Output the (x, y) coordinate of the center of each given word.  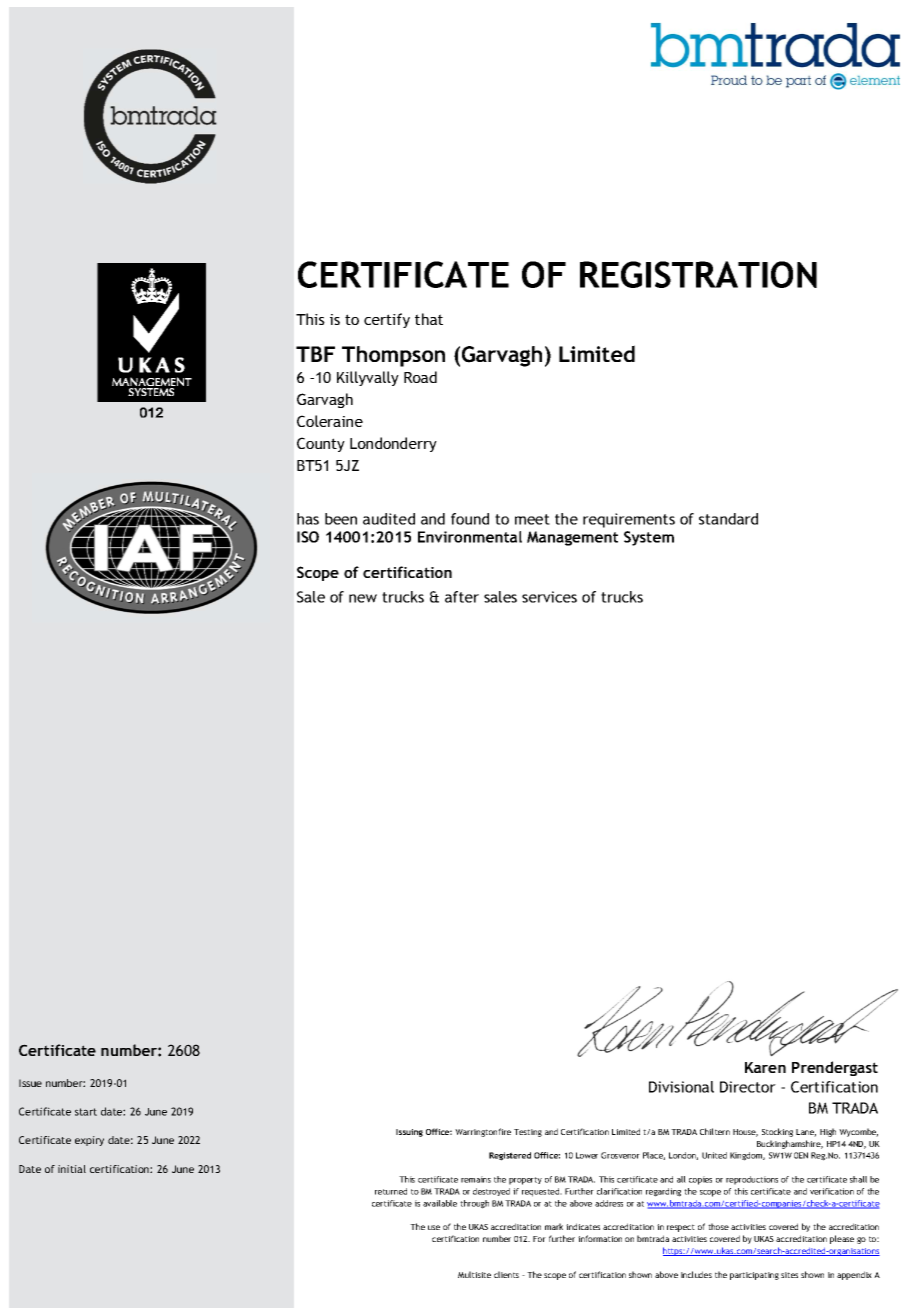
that (429, 319)
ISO (308, 537)
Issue (30, 1083)
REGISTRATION (698, 274)
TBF (315, 354)
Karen (765, 1067)
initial (72, 1169)
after (462, 597)
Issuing (409, 1133)
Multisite (474, 1274)
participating (754, 1276)
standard (728, 519)
